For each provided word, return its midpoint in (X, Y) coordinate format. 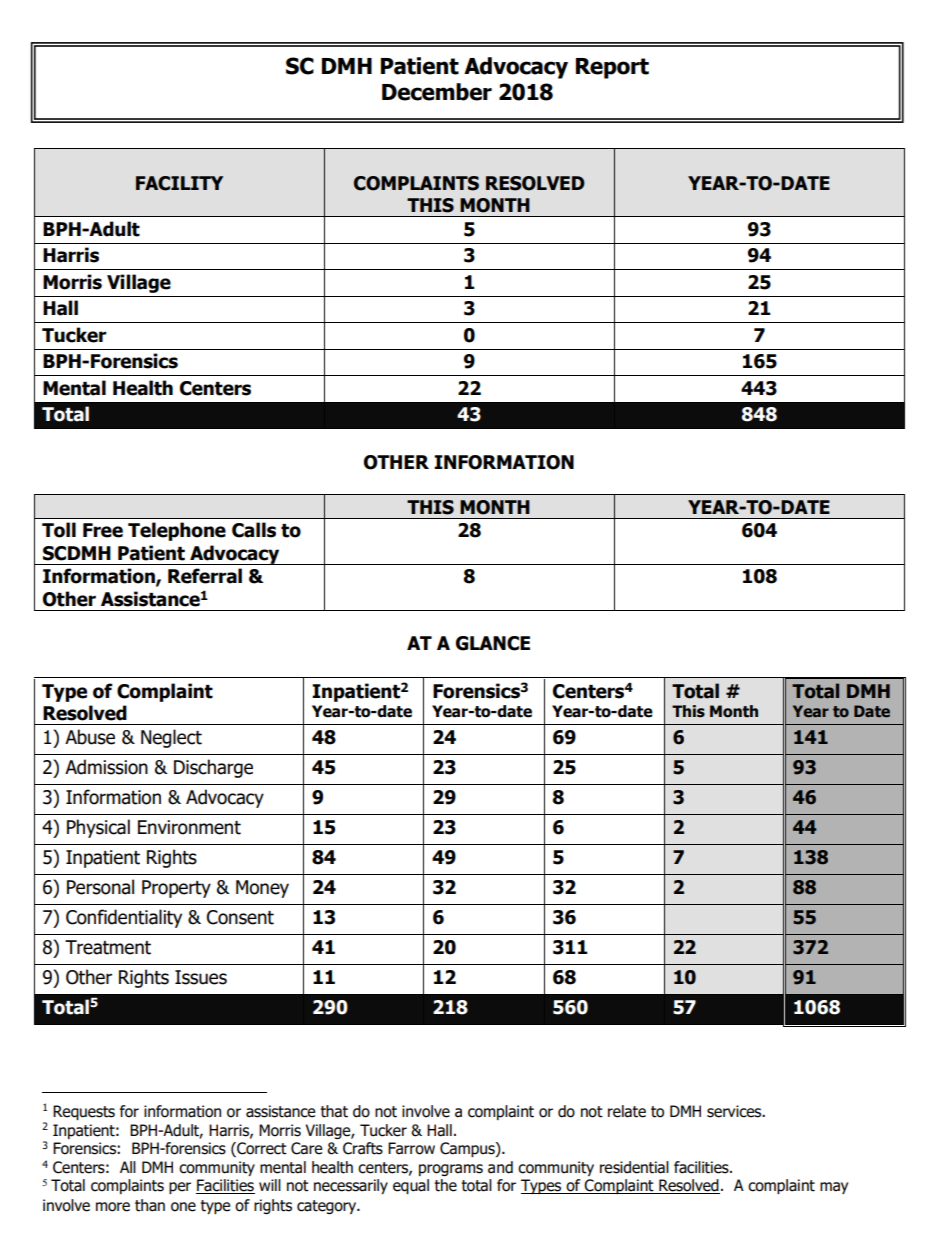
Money (262, 889)
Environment (189, 827)
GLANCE (493, 643)
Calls (254, 530)
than (150, 1205)
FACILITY (179, 183)
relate (627, 1111)
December (437, 92)
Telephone (177, 531)
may (834, 1188)
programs (451, 1170)
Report (612, 68)
